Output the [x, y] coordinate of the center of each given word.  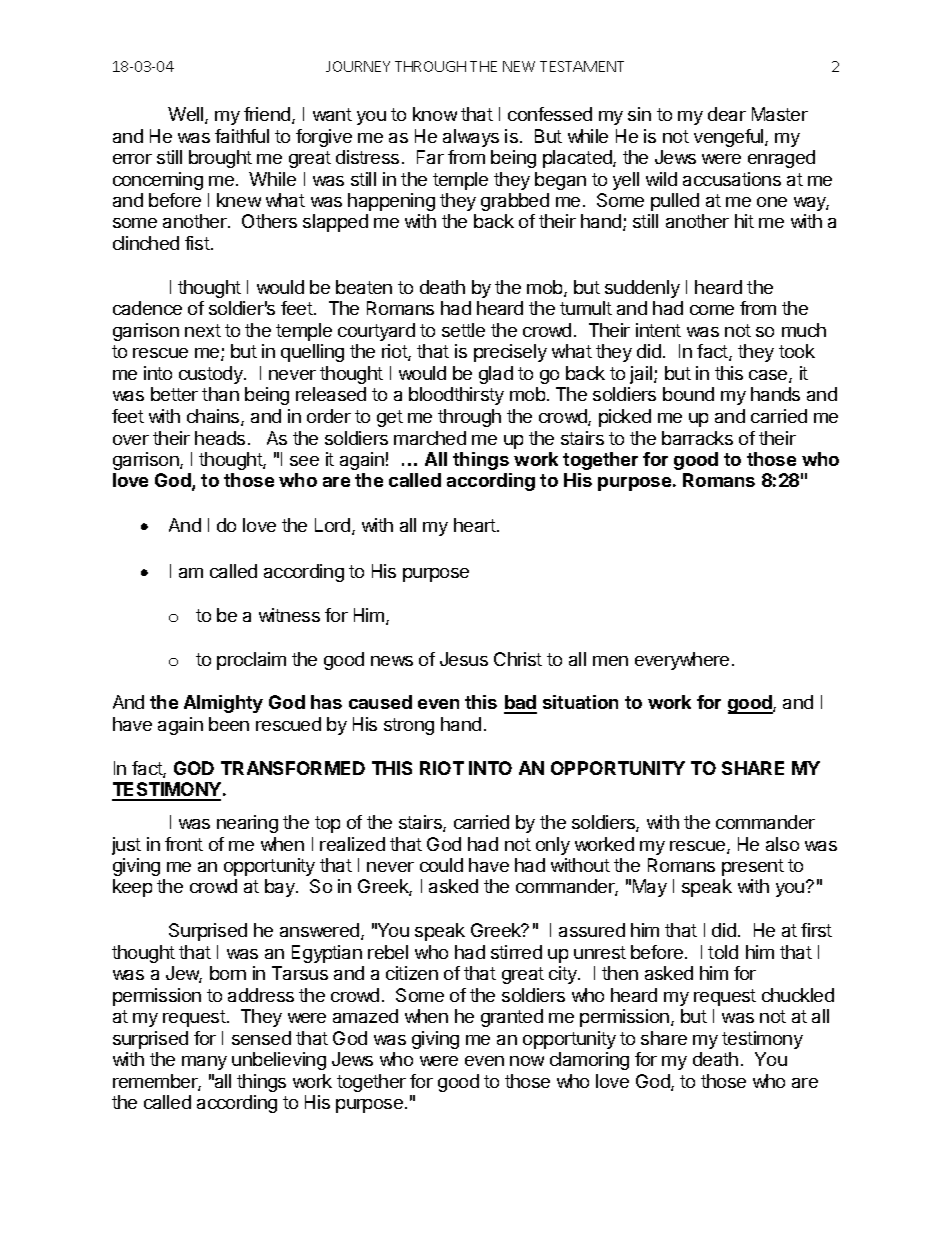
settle [463, 330]
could [441, 865]
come [712, 310]
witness [289, 615]
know [435, 114]
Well [187, 115]
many [204, 1063]
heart [476, 525]
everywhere [682, 661]
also [782, 844]
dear [727, 114]
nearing [247, 824]
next [203, 330]
